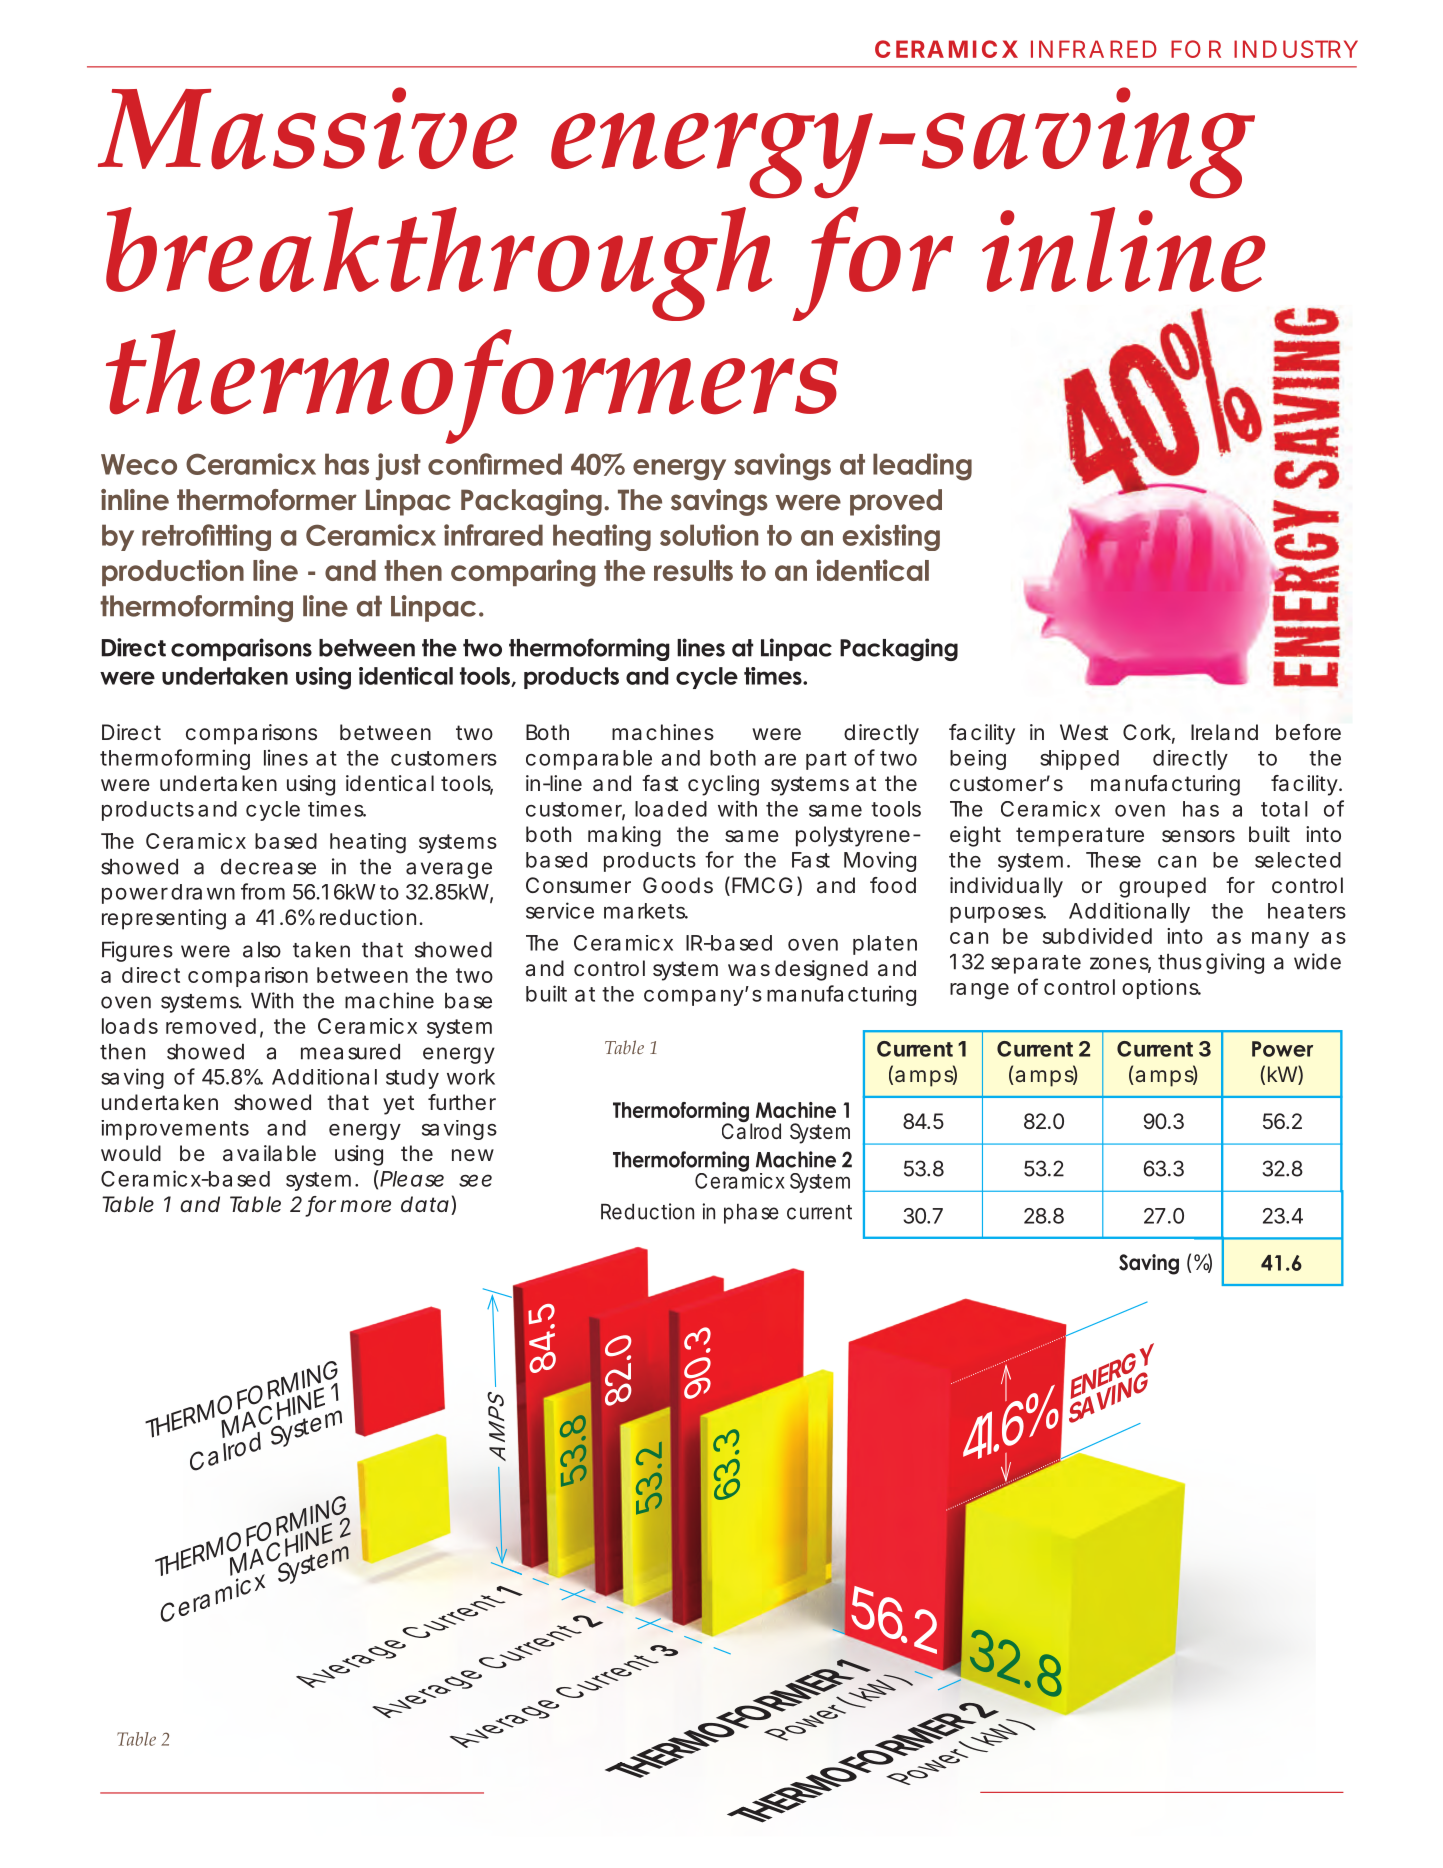 The width and height of the screenshot is (1443, 1868). What do you see at coordinates (922, 467) in the screenshot?
I see `leading` at bounding box center [922, 467].
